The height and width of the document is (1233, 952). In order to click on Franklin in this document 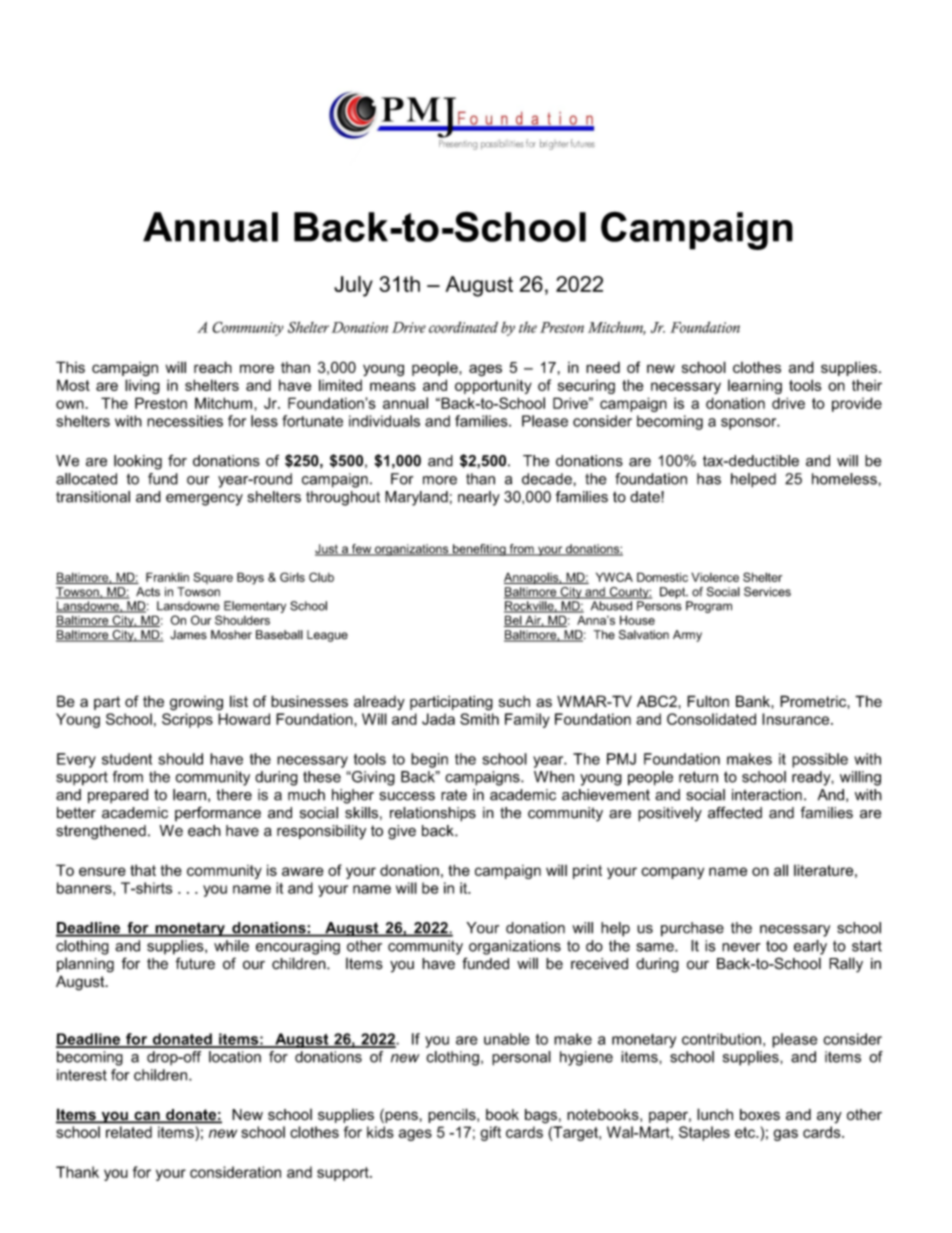, I will do `click(167, 577)`.
